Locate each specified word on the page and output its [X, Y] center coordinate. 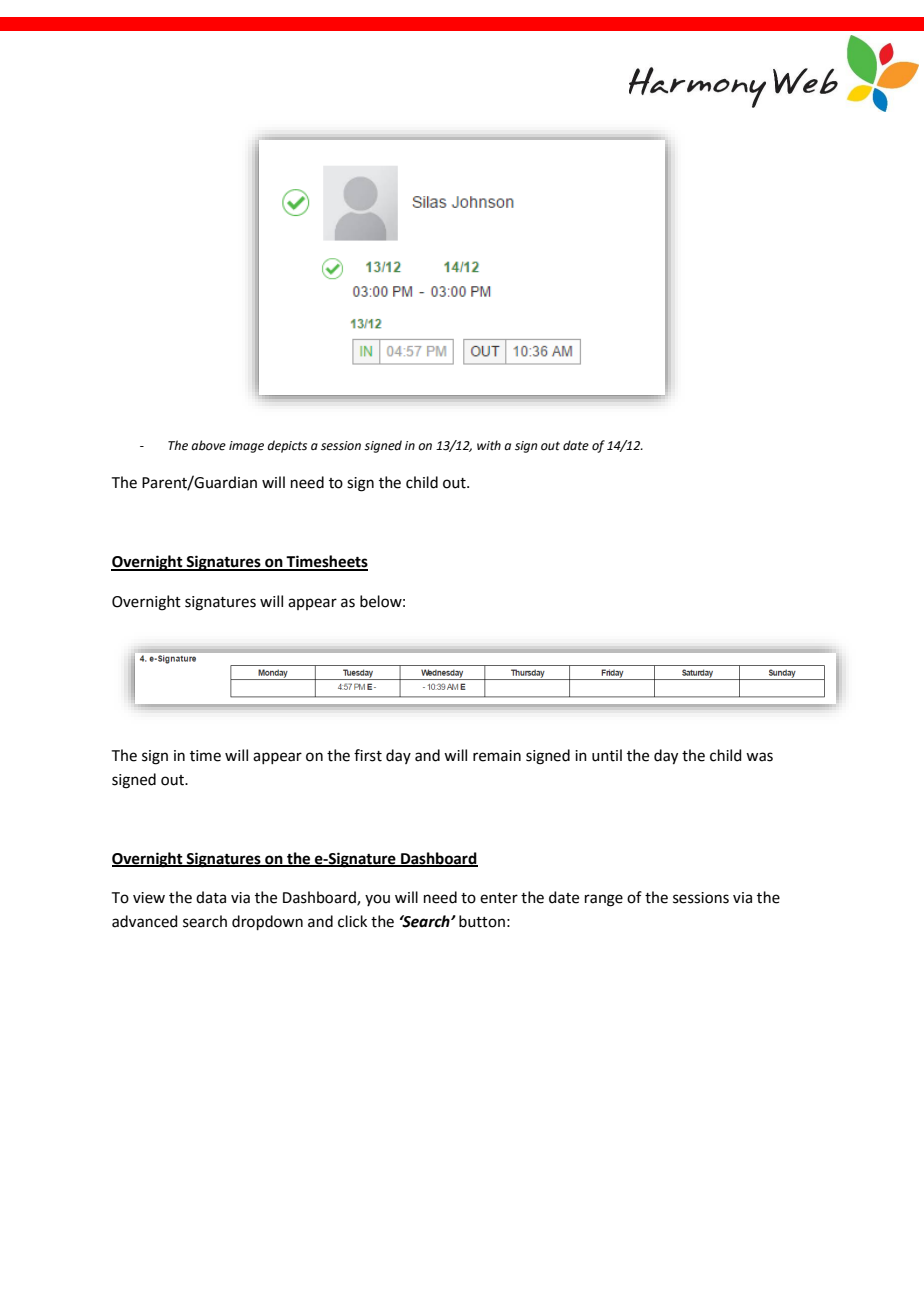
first [368, 755]
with [489, 445]
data [211, 897]
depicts [287, 446]
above [208, 445]
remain [497, 756]
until [607, 755]
